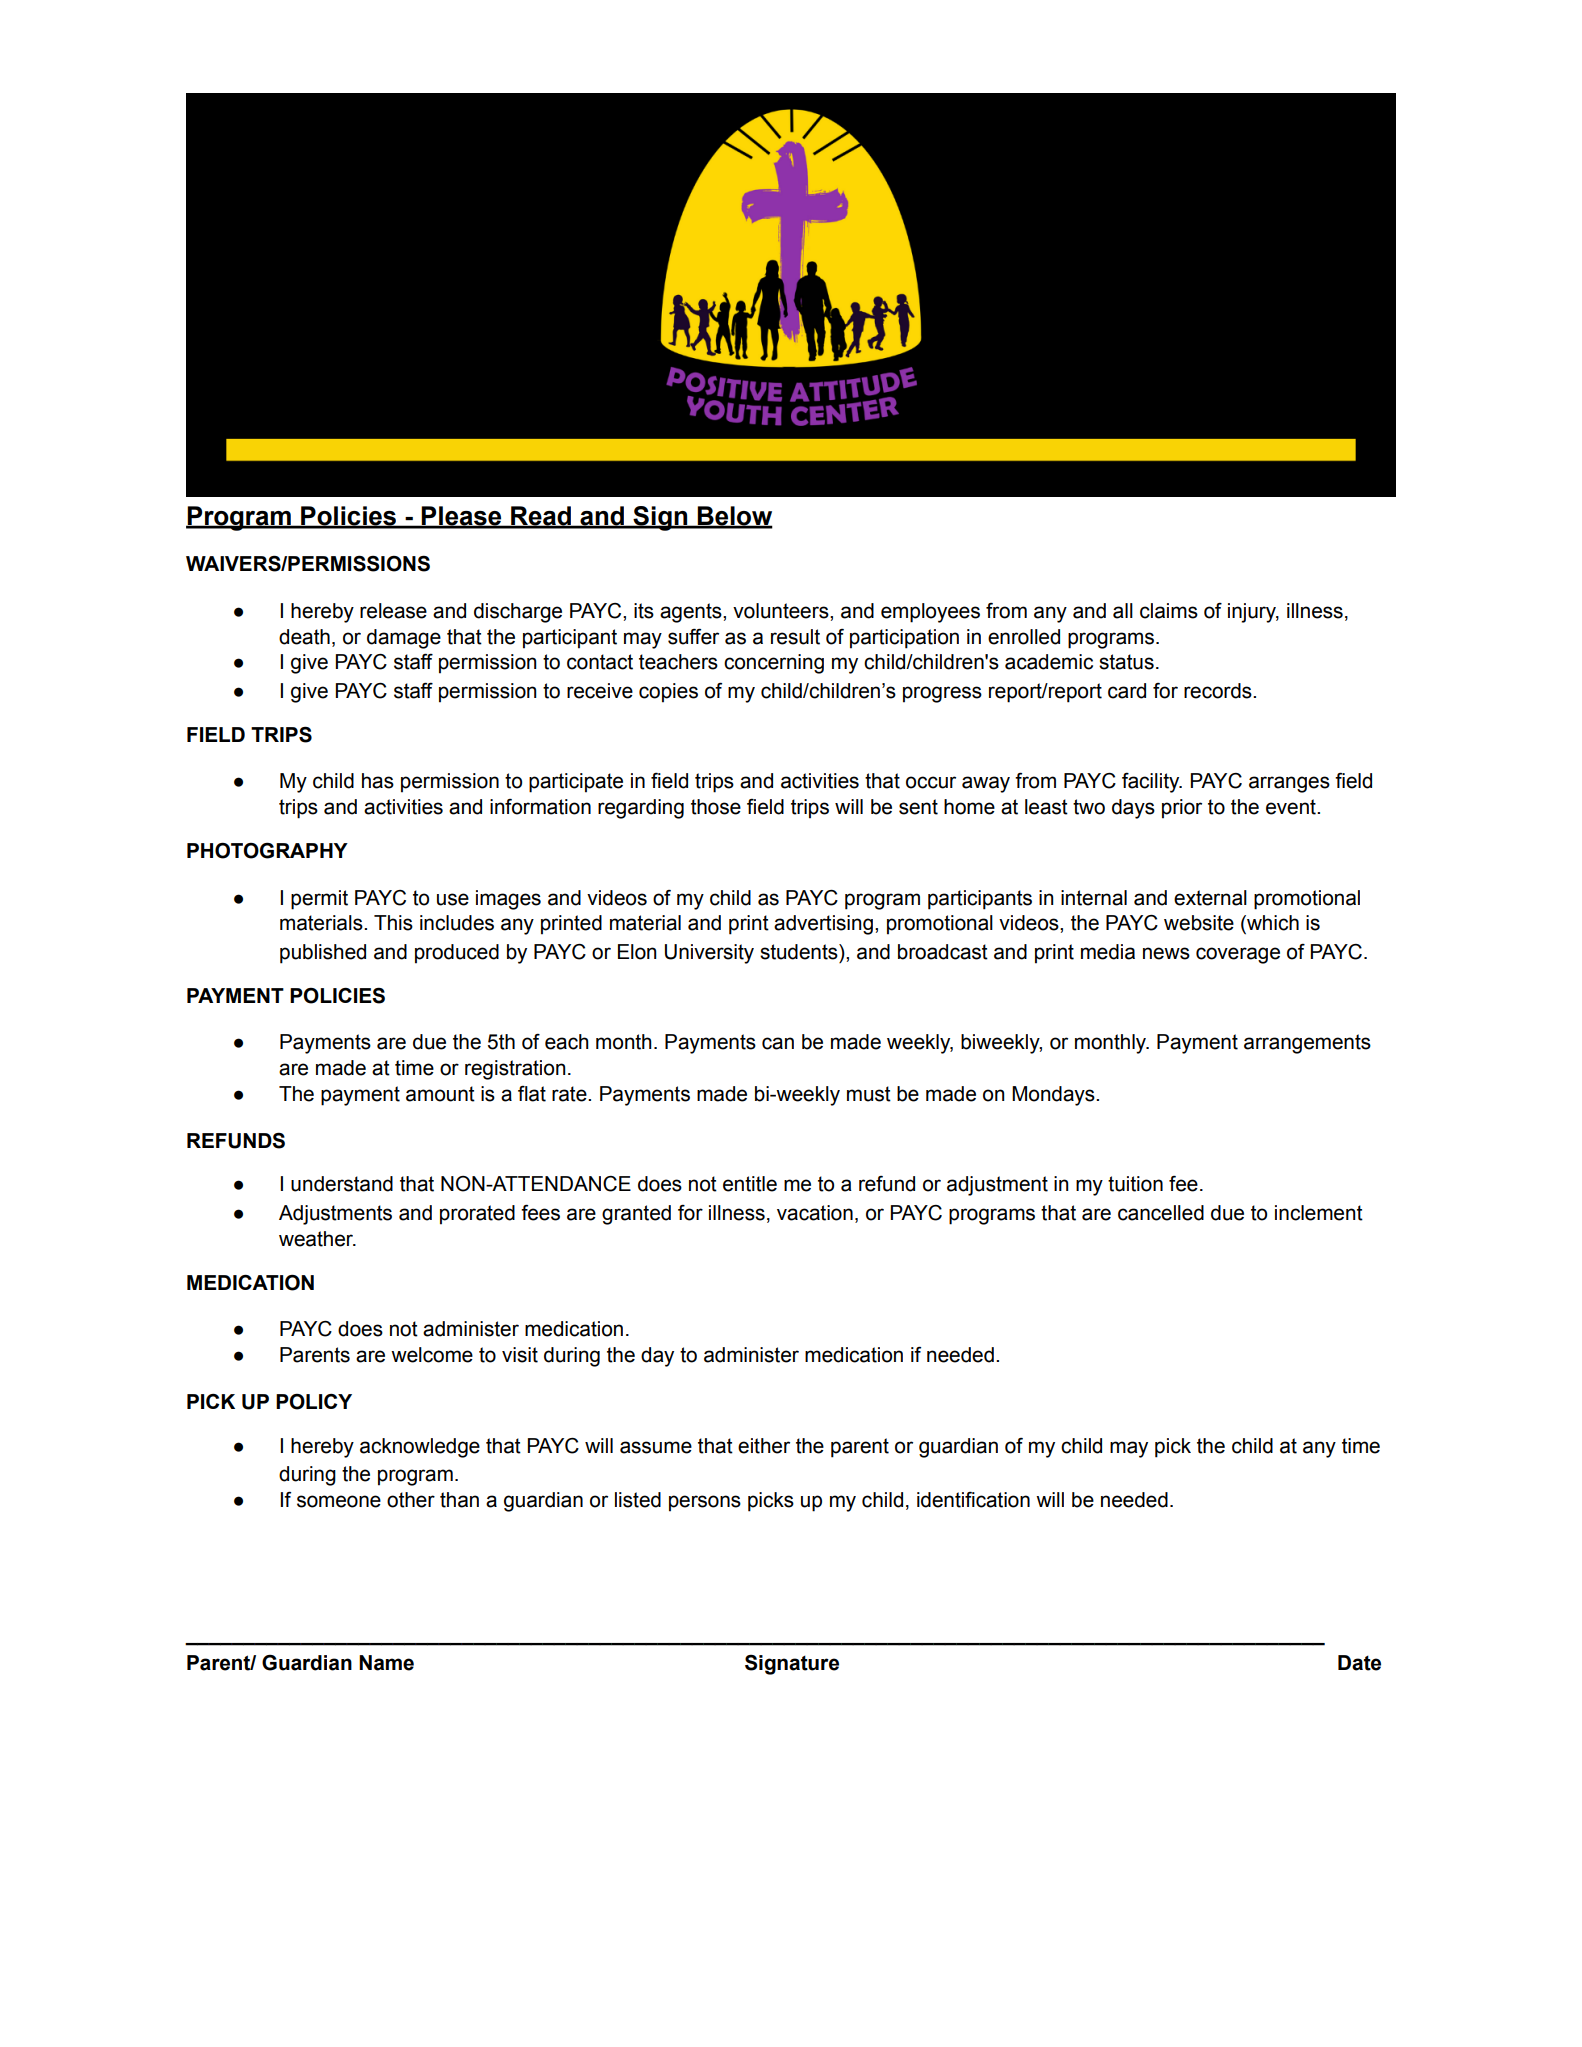 The height and width of the screenshot is (2047, 1582). Describe the element at coordinates (440, 1094) in the screenshot. I see `amount` at that location.
